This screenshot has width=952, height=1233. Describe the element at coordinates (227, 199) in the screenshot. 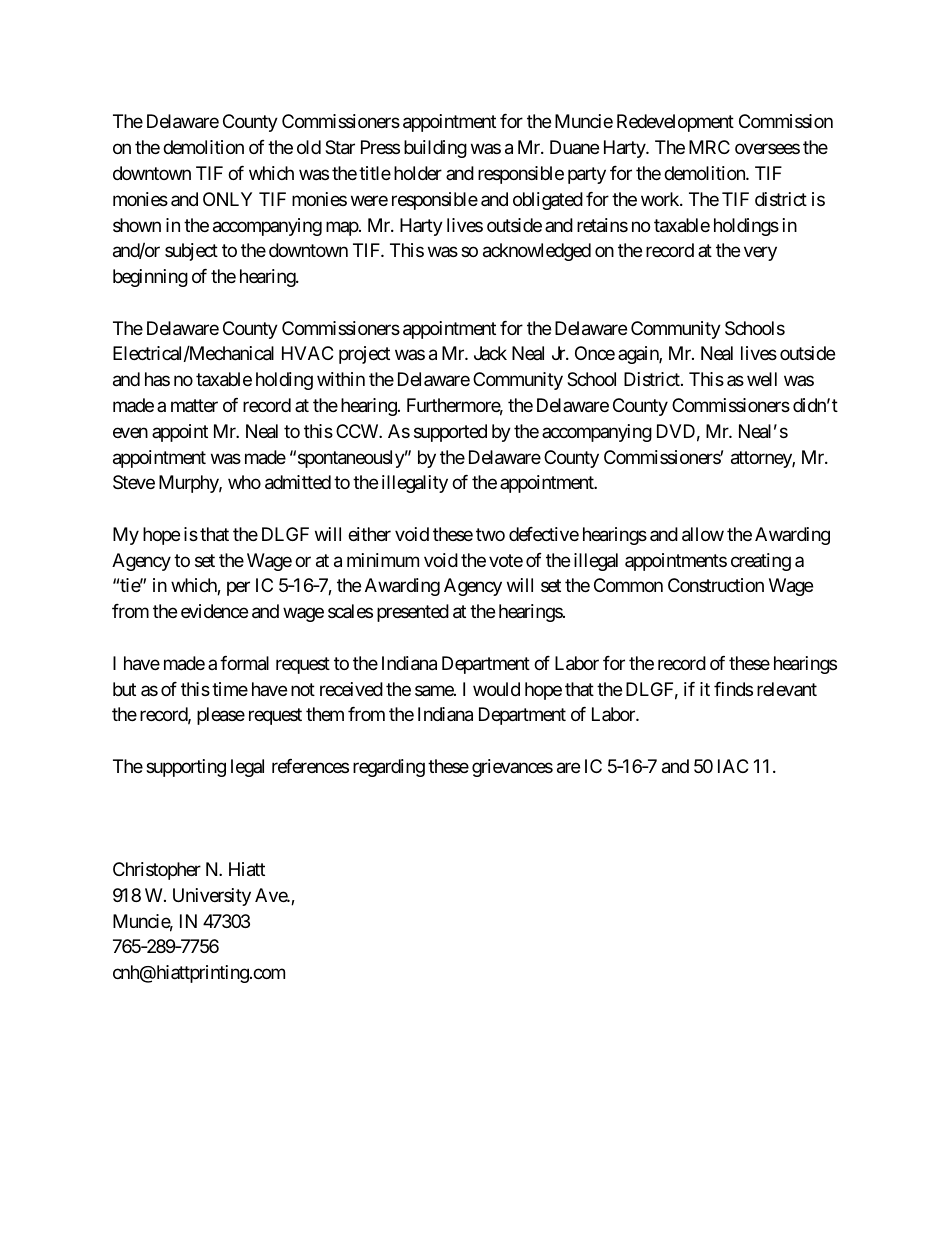

I see `ONLY` at that location.
